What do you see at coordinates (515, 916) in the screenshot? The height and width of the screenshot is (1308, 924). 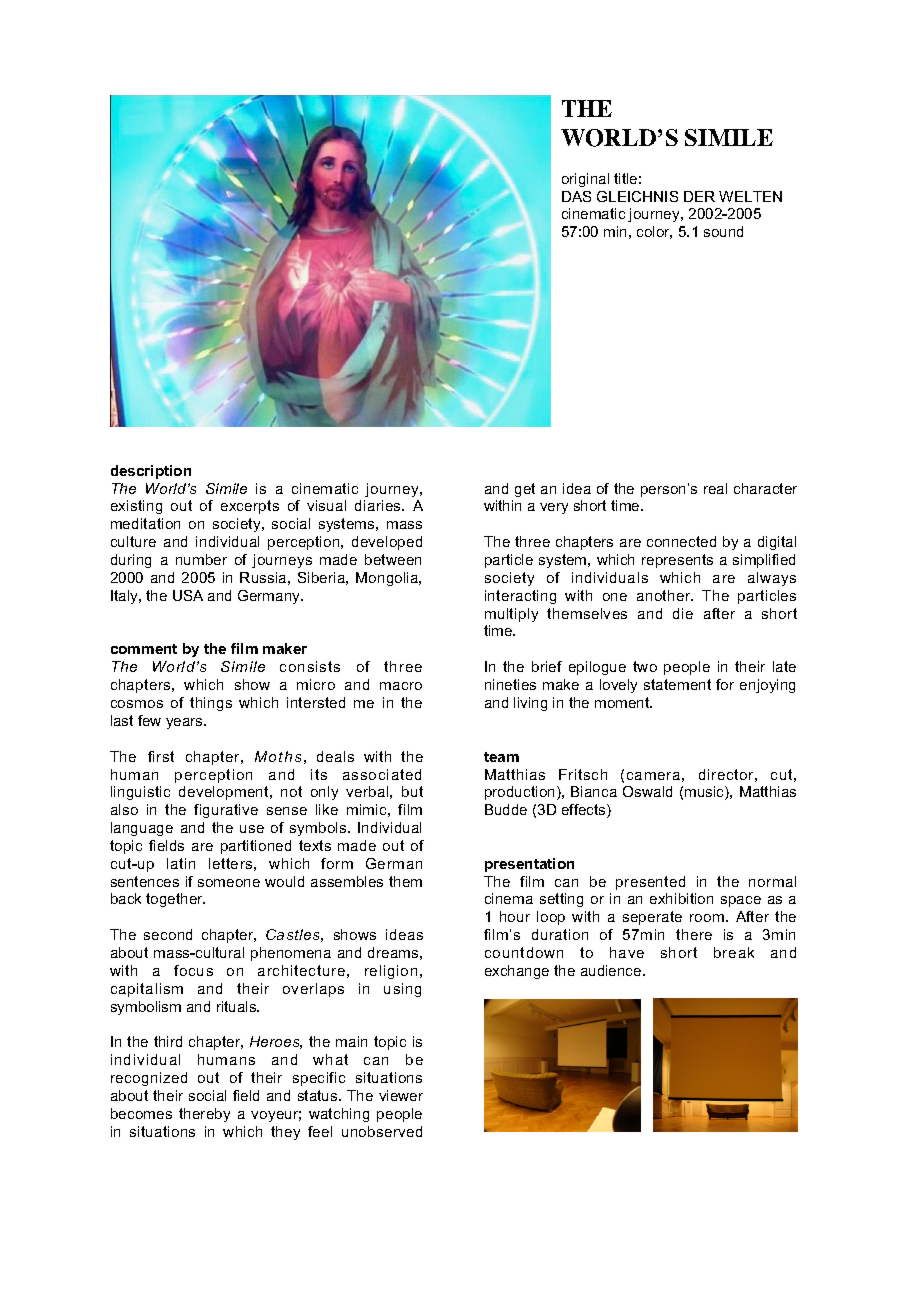 I see `hour` at bounding box center [515, 916].
